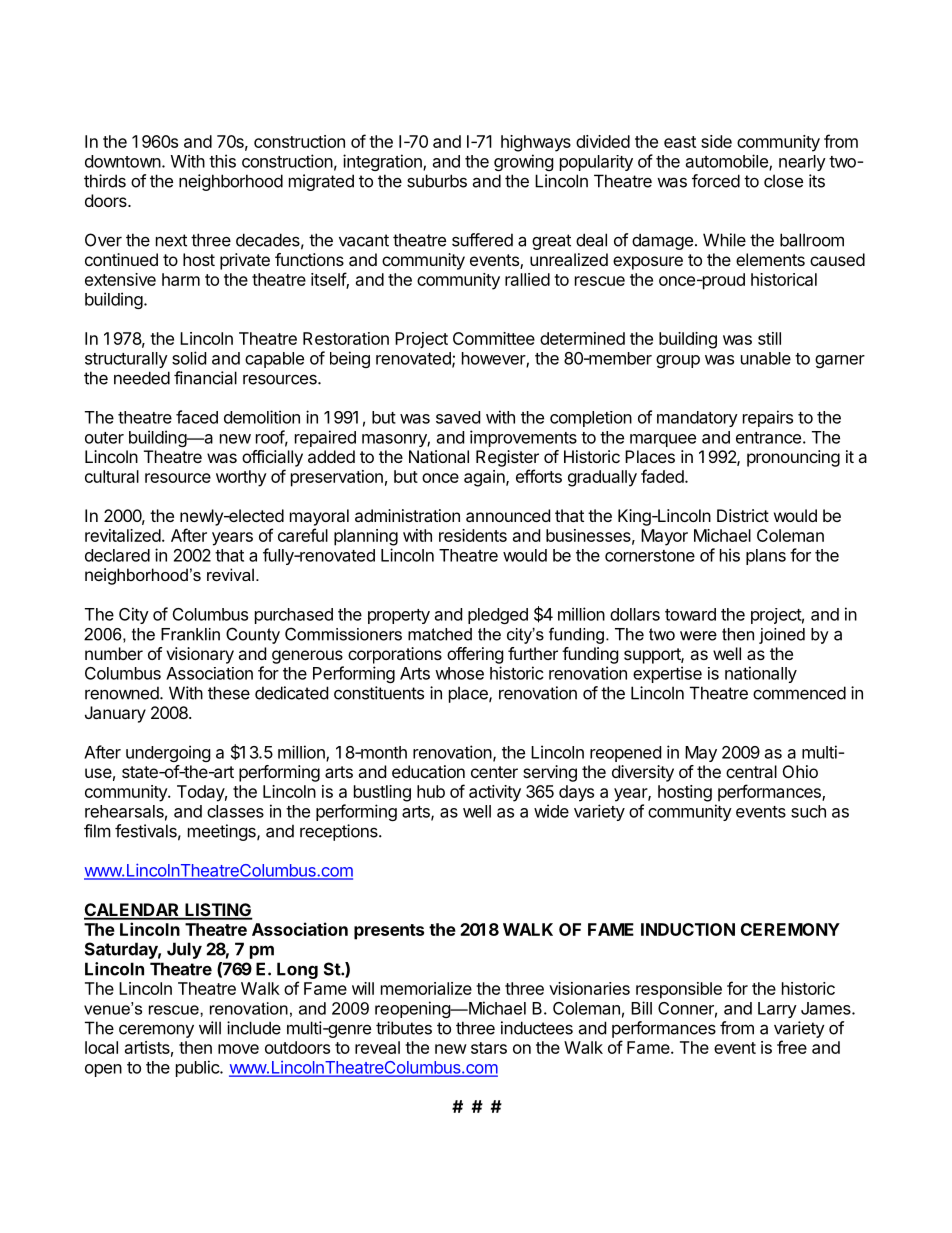  I want to click on automobile, so click(728, 162).
